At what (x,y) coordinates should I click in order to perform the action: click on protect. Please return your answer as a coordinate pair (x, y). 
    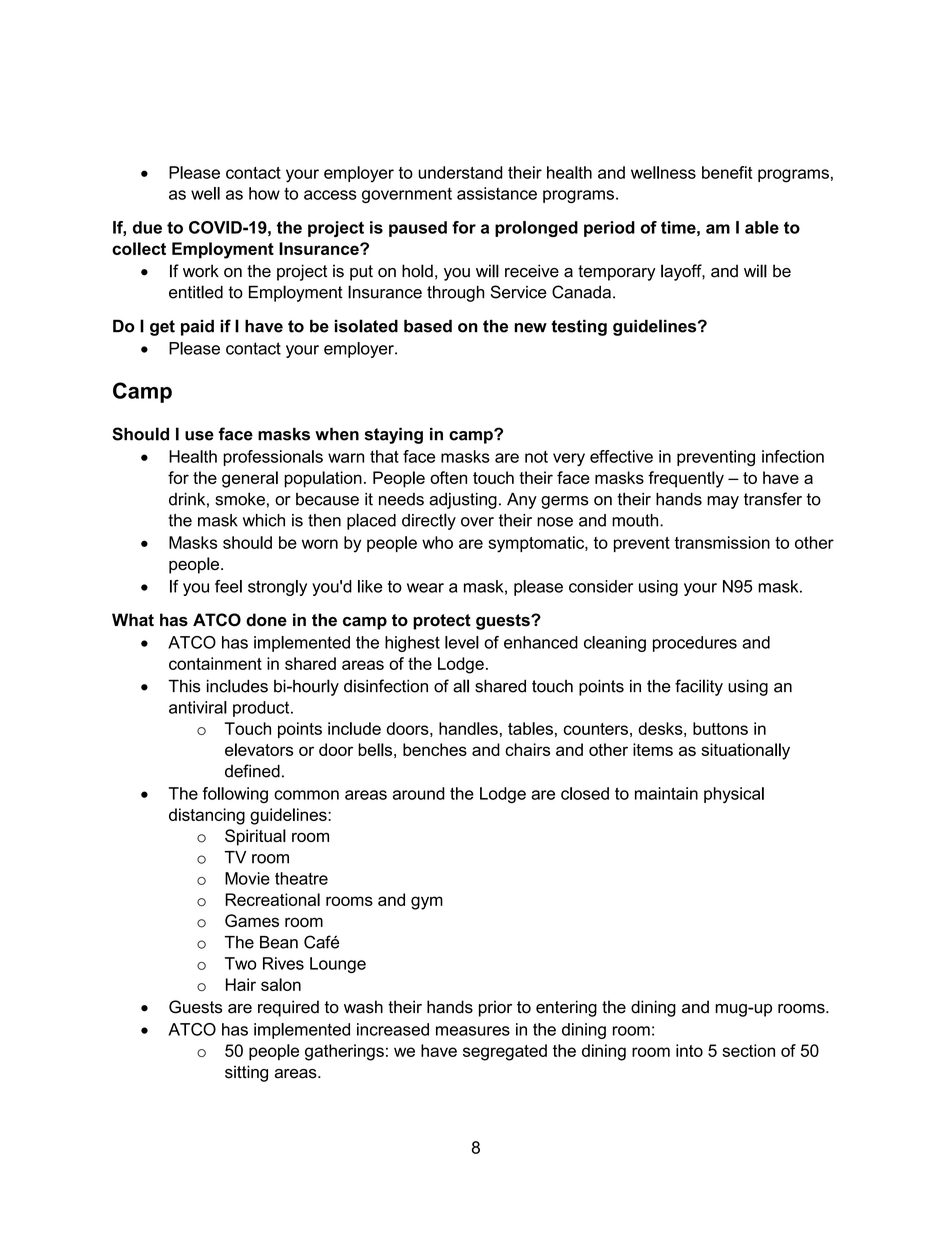
    Looking at the image, I should click on (442, 622).
